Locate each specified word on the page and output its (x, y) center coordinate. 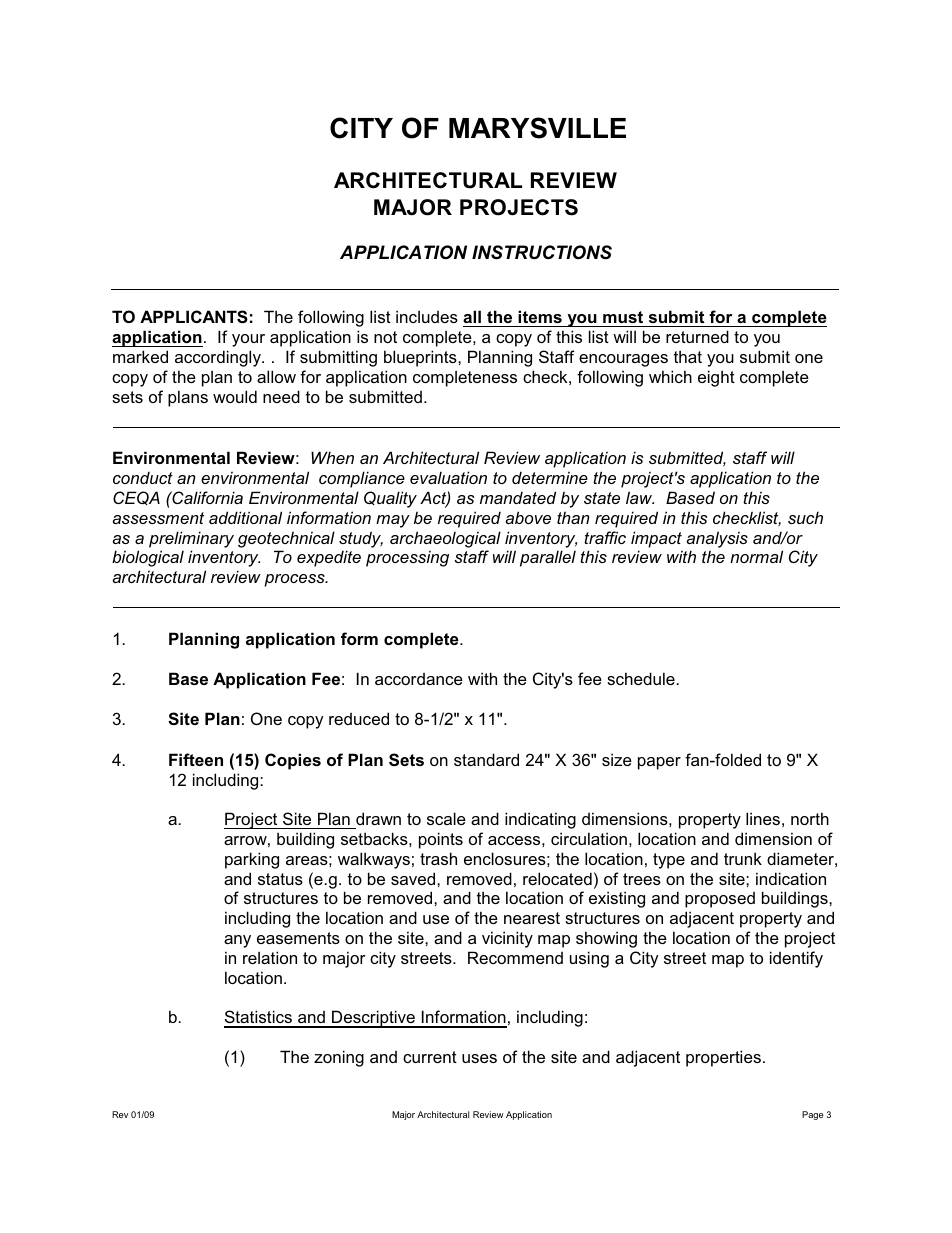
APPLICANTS (194, 317)
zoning (339, 1058)
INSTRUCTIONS (542, 252)
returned (697, 336)
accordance (419, 679)
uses (479, 1058)
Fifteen (196, 759)
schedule (642, 678)
